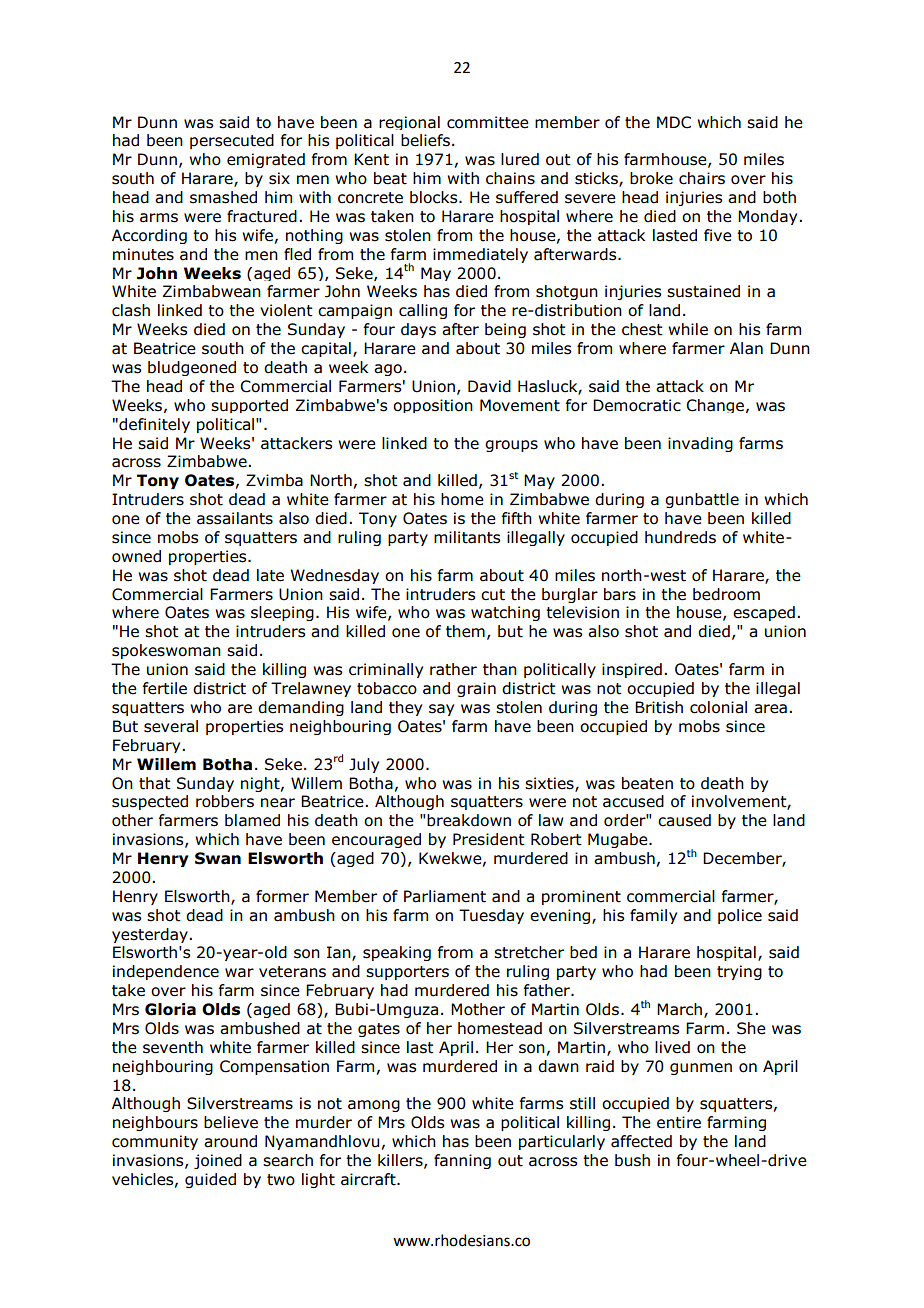 The image size is (924, 1308). I want to click on beliefs, so click(425, 140).
